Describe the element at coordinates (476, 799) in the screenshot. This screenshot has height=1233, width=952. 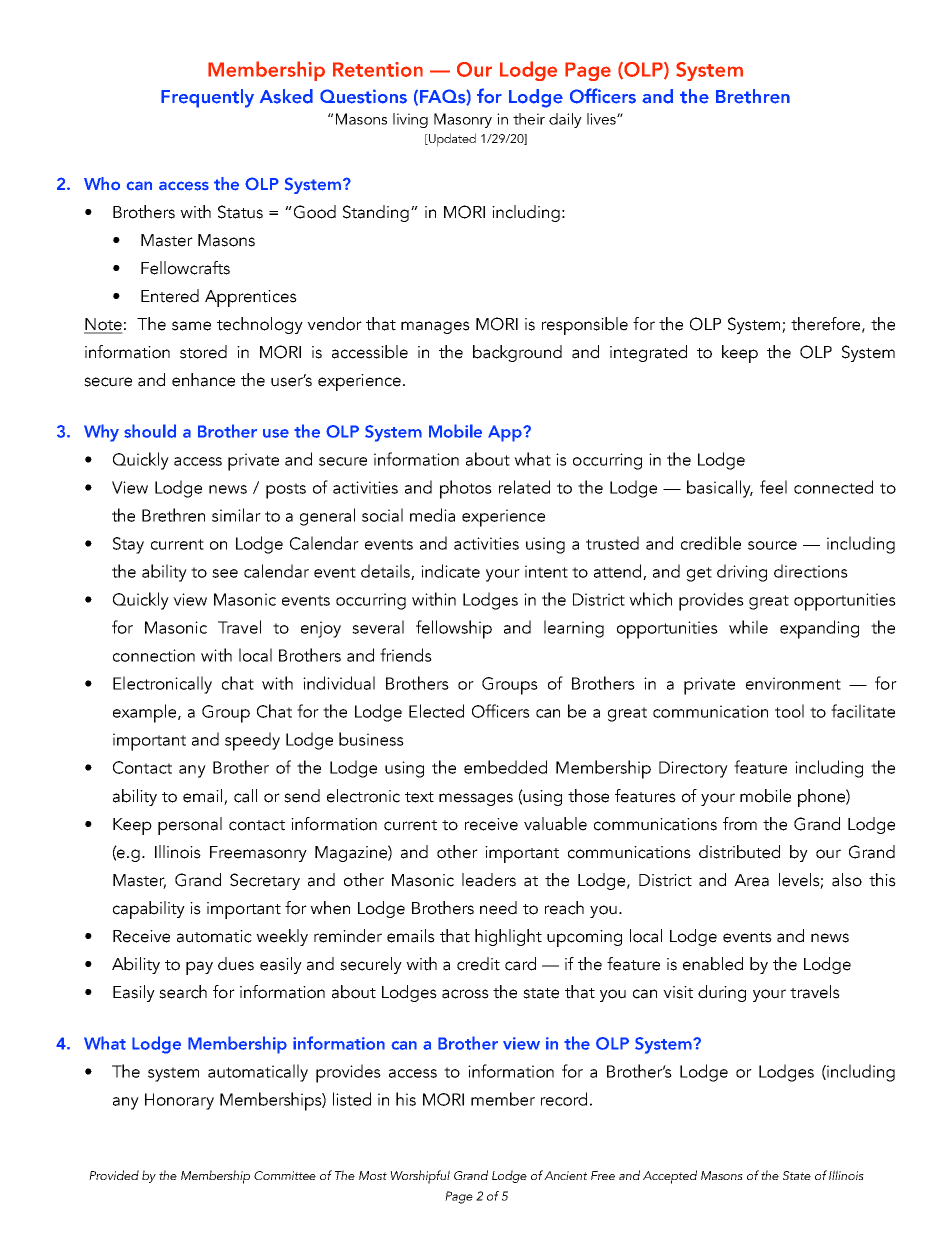
I see `messages` at that location.
